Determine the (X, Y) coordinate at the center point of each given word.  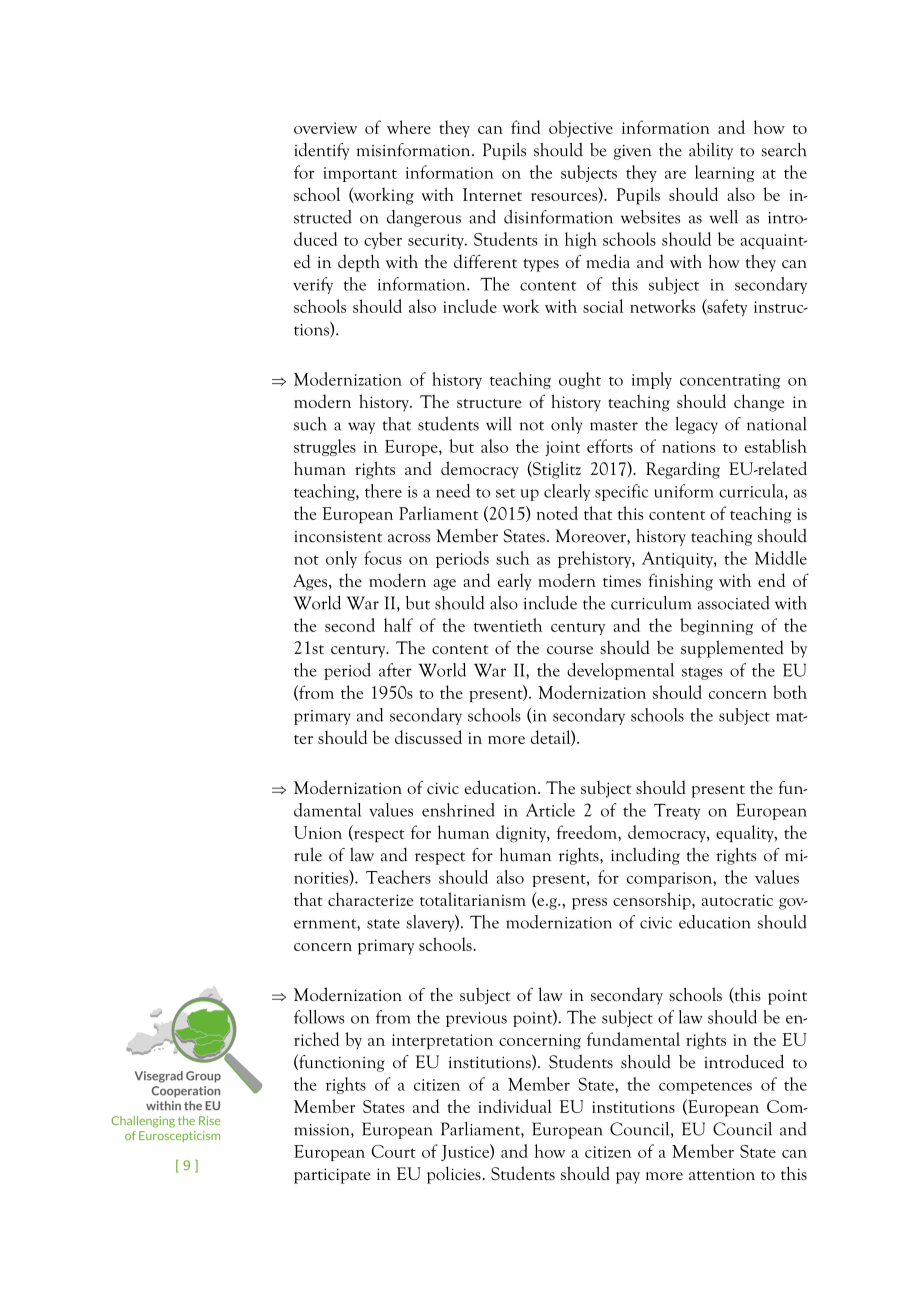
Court (393, 1151)
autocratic (737, 900)
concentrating (730, 381)
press (589, 904)
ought (580, 380)
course (570, 650)
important (360, 174)
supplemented (732, 649)
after (395, 670)
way (361, 428)
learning (724, 173)
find (526, 127)
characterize (370, 899)
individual (515, 1106)
